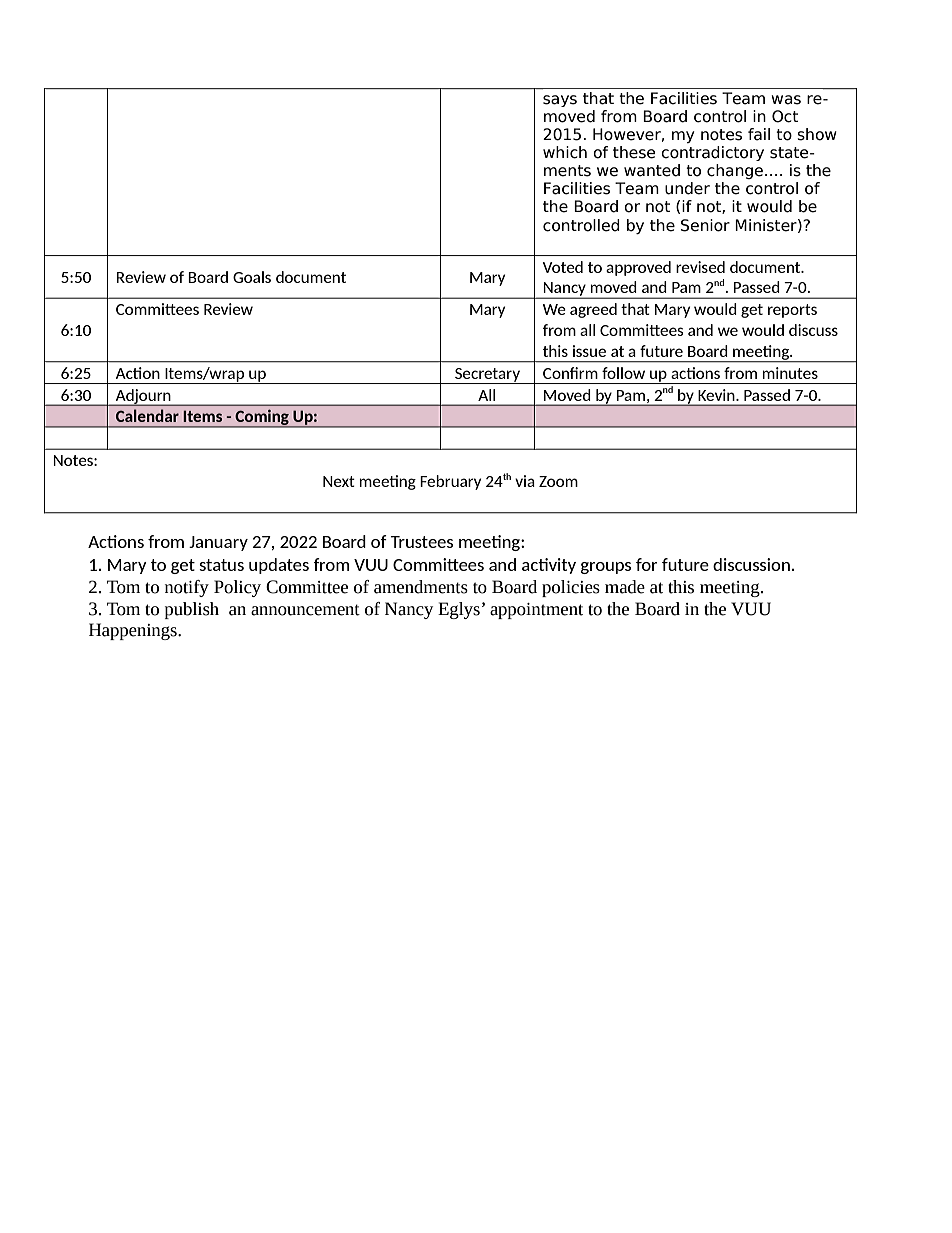 This screenshot has height=1233, width=952. Describe the element at coordinates (565, 152) in the screenshot. I see `which` at that location.
